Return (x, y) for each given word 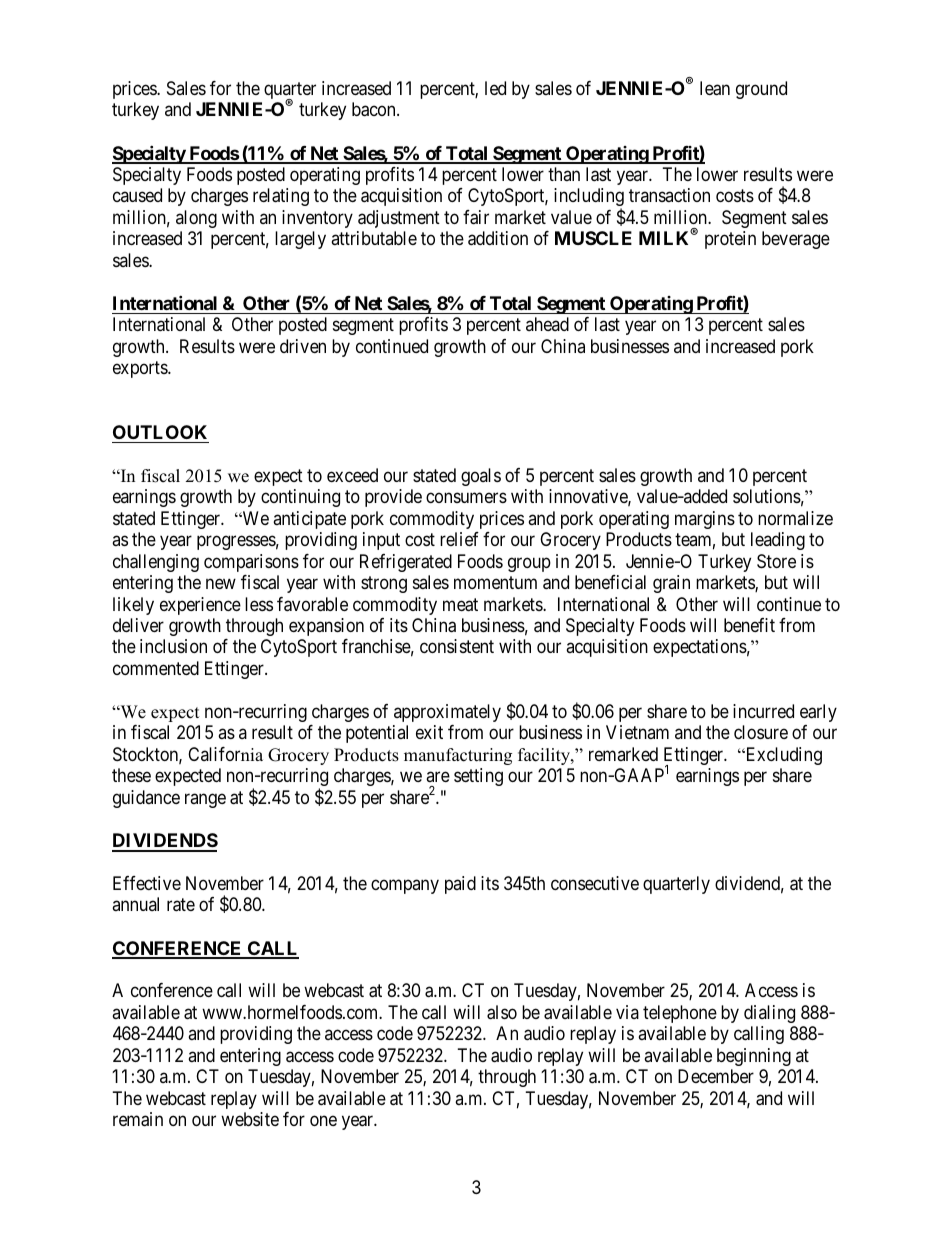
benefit (749, 625)
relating (281, 197)
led (495, 88)
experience (200, 606)
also (502, 1012)
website (250, 1119)
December (716, 1076)
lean (715, 88)
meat (460, 605)
